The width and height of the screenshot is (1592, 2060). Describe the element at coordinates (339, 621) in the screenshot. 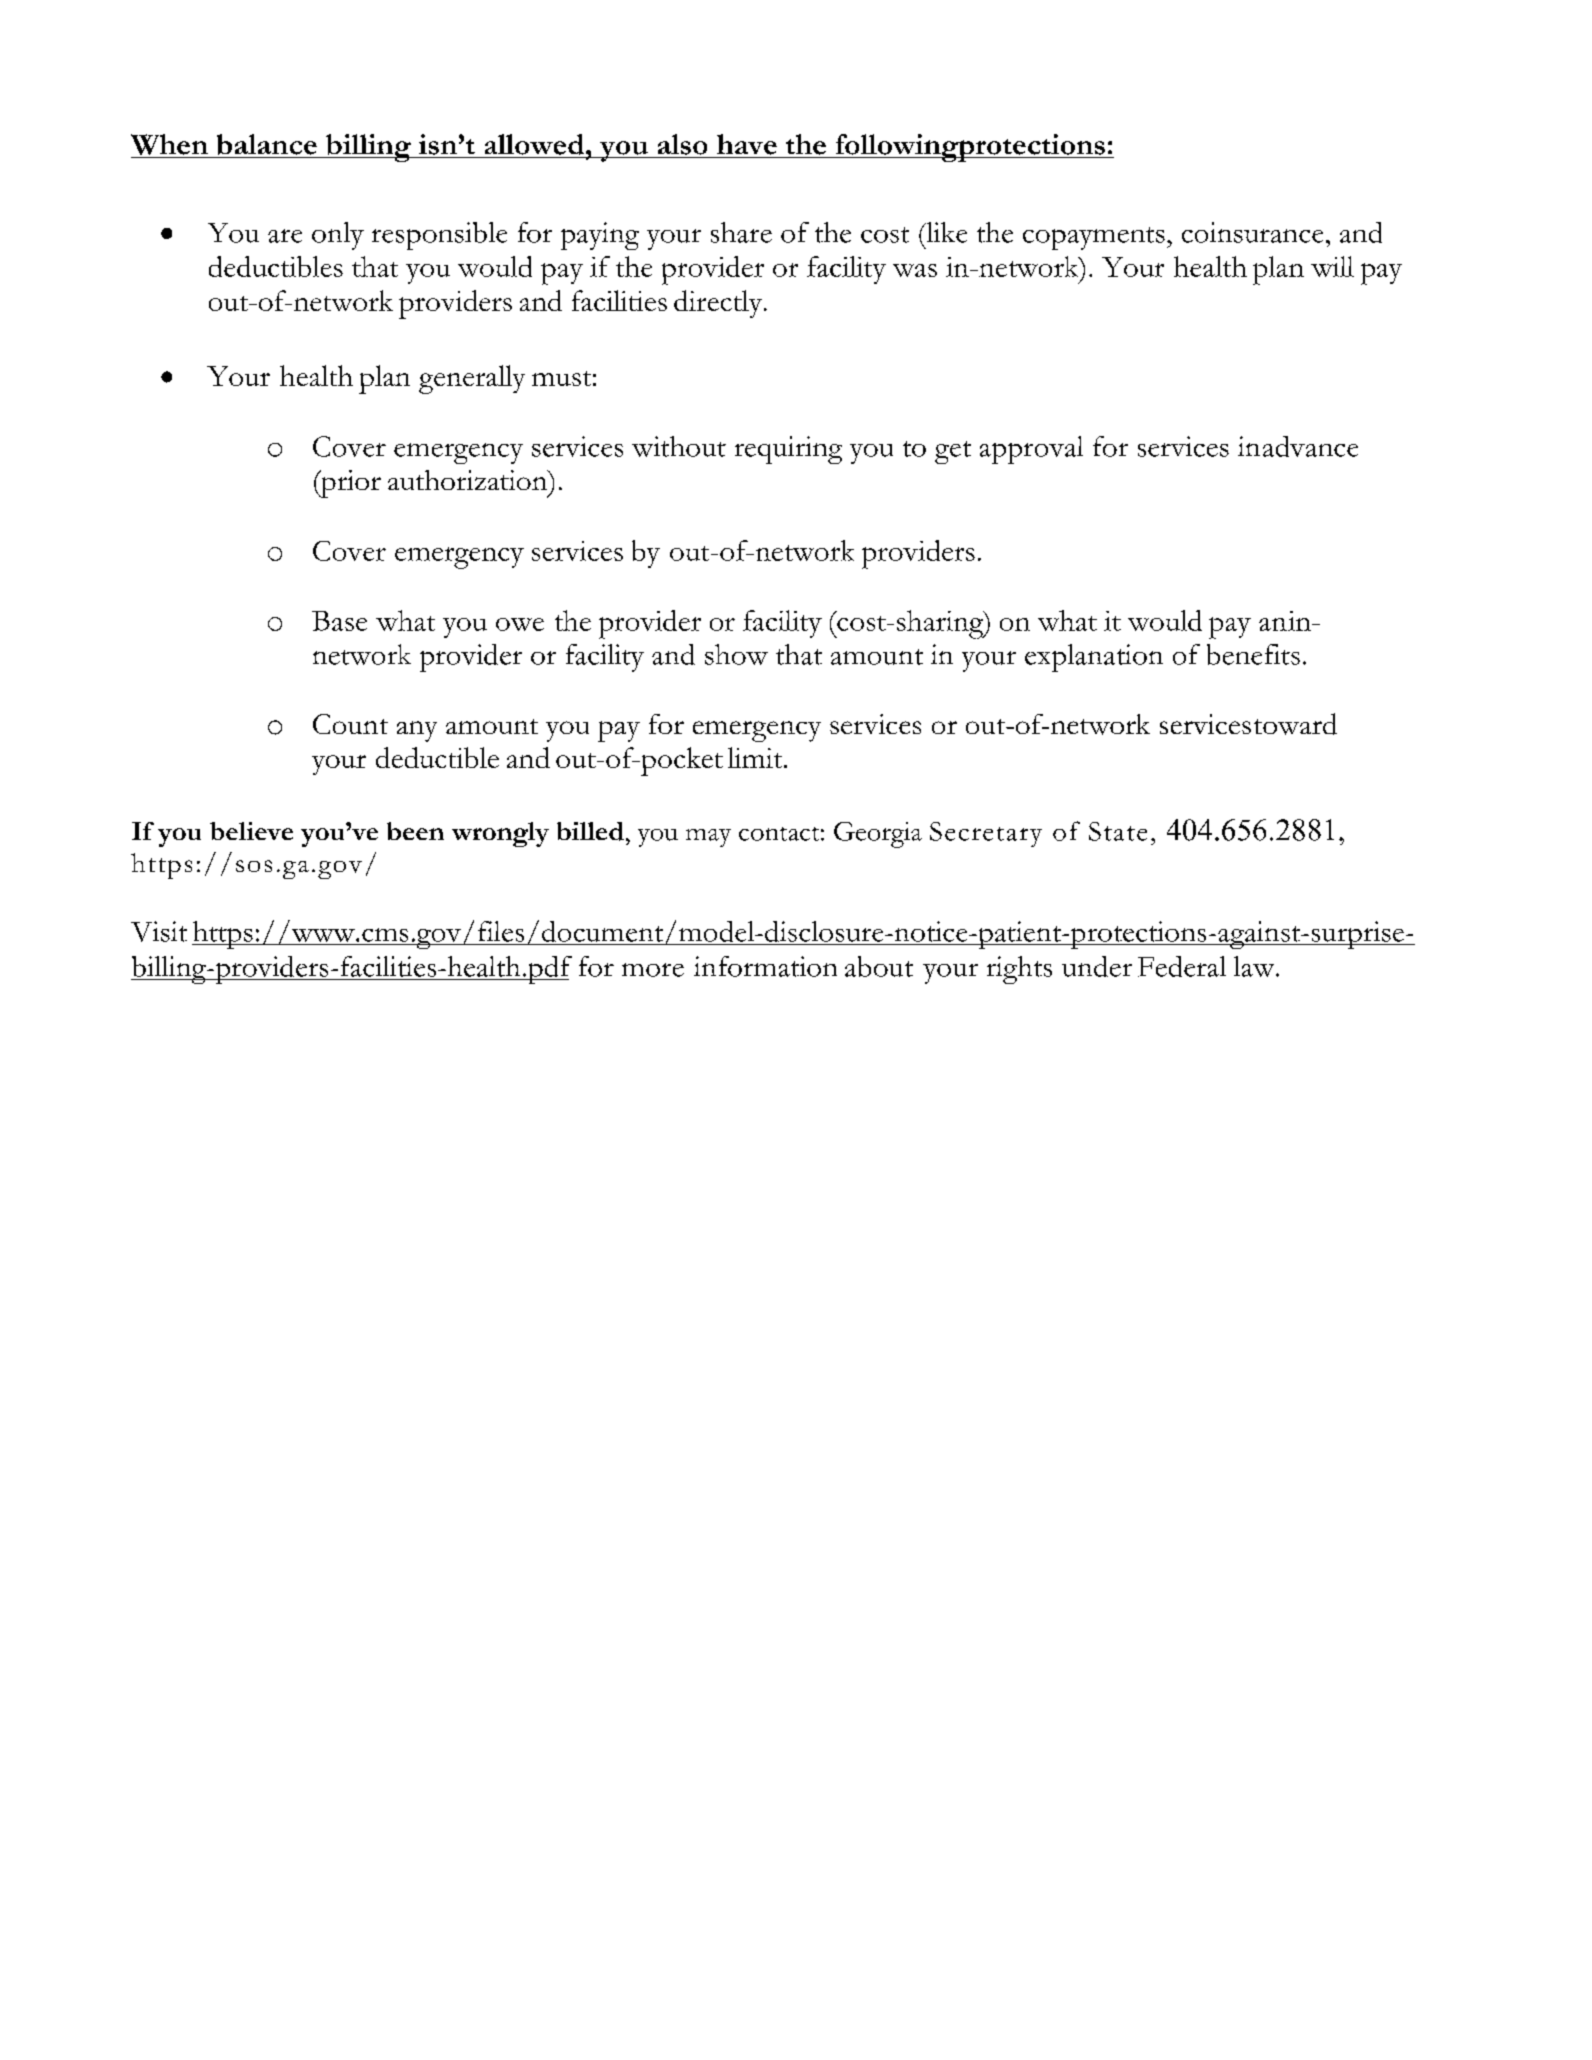

I see `Base` at that location.
